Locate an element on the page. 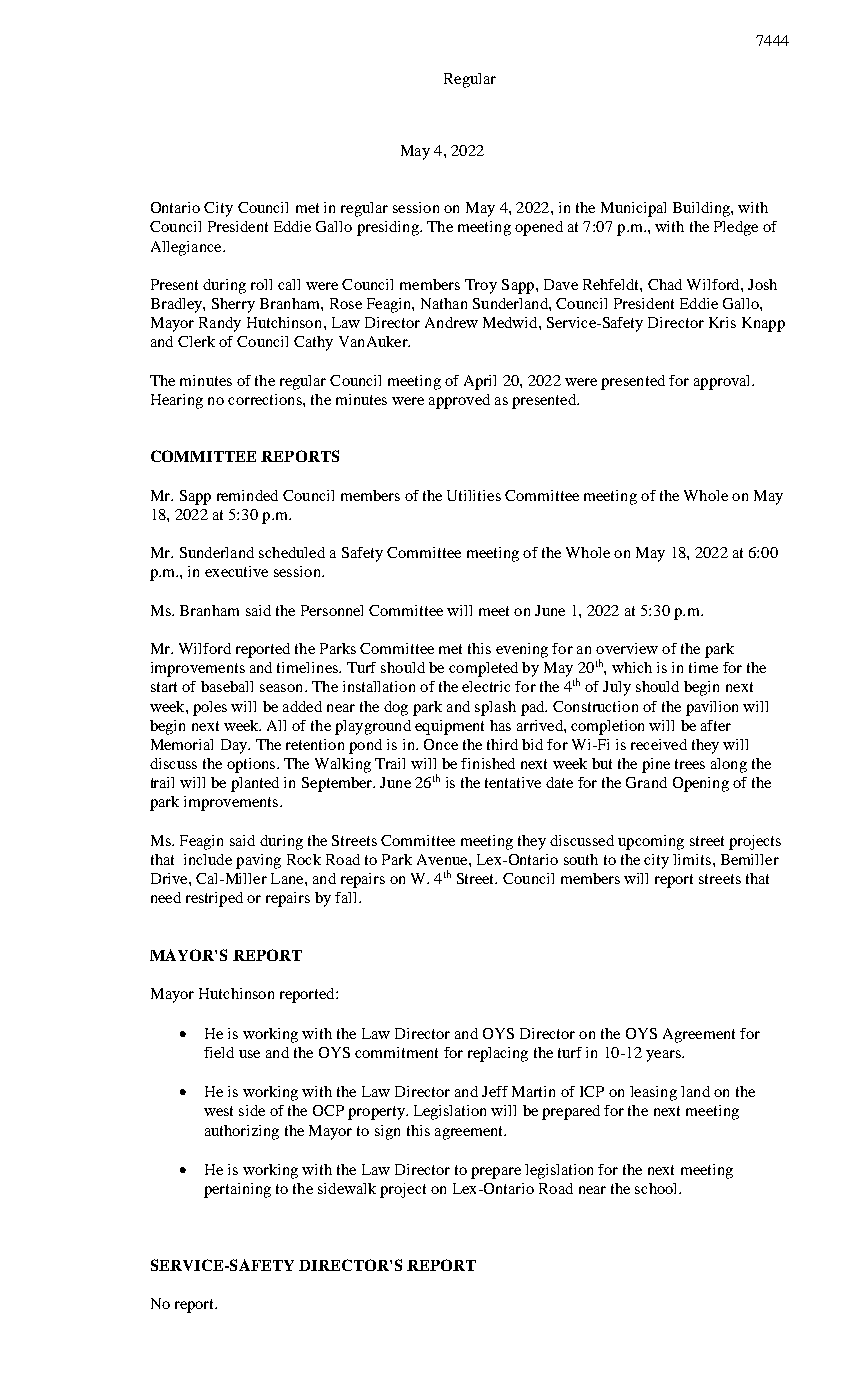  sign is located at coordinates (387, 1132).
